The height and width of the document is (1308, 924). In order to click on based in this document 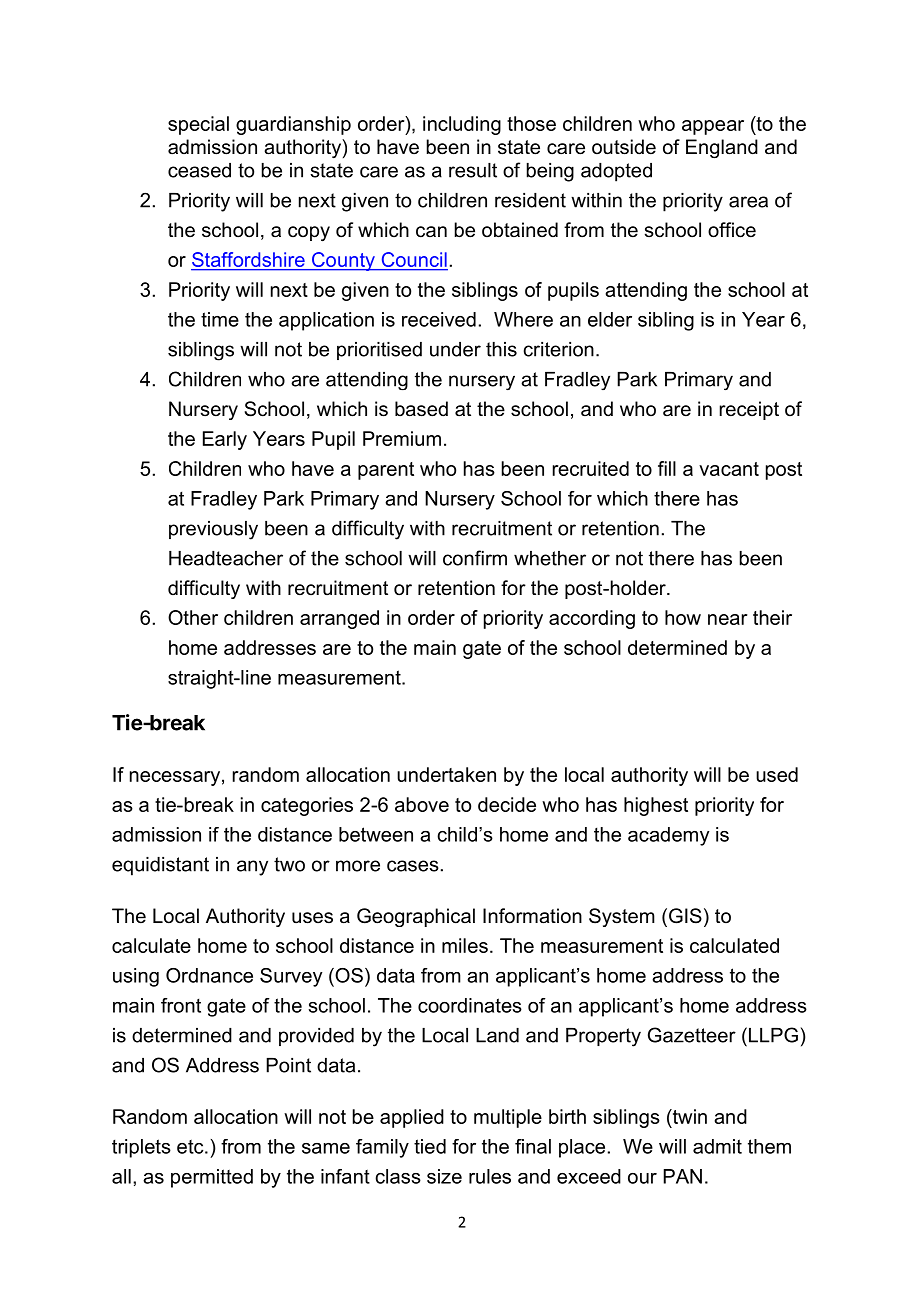, I will do `click(421, 409)`.
